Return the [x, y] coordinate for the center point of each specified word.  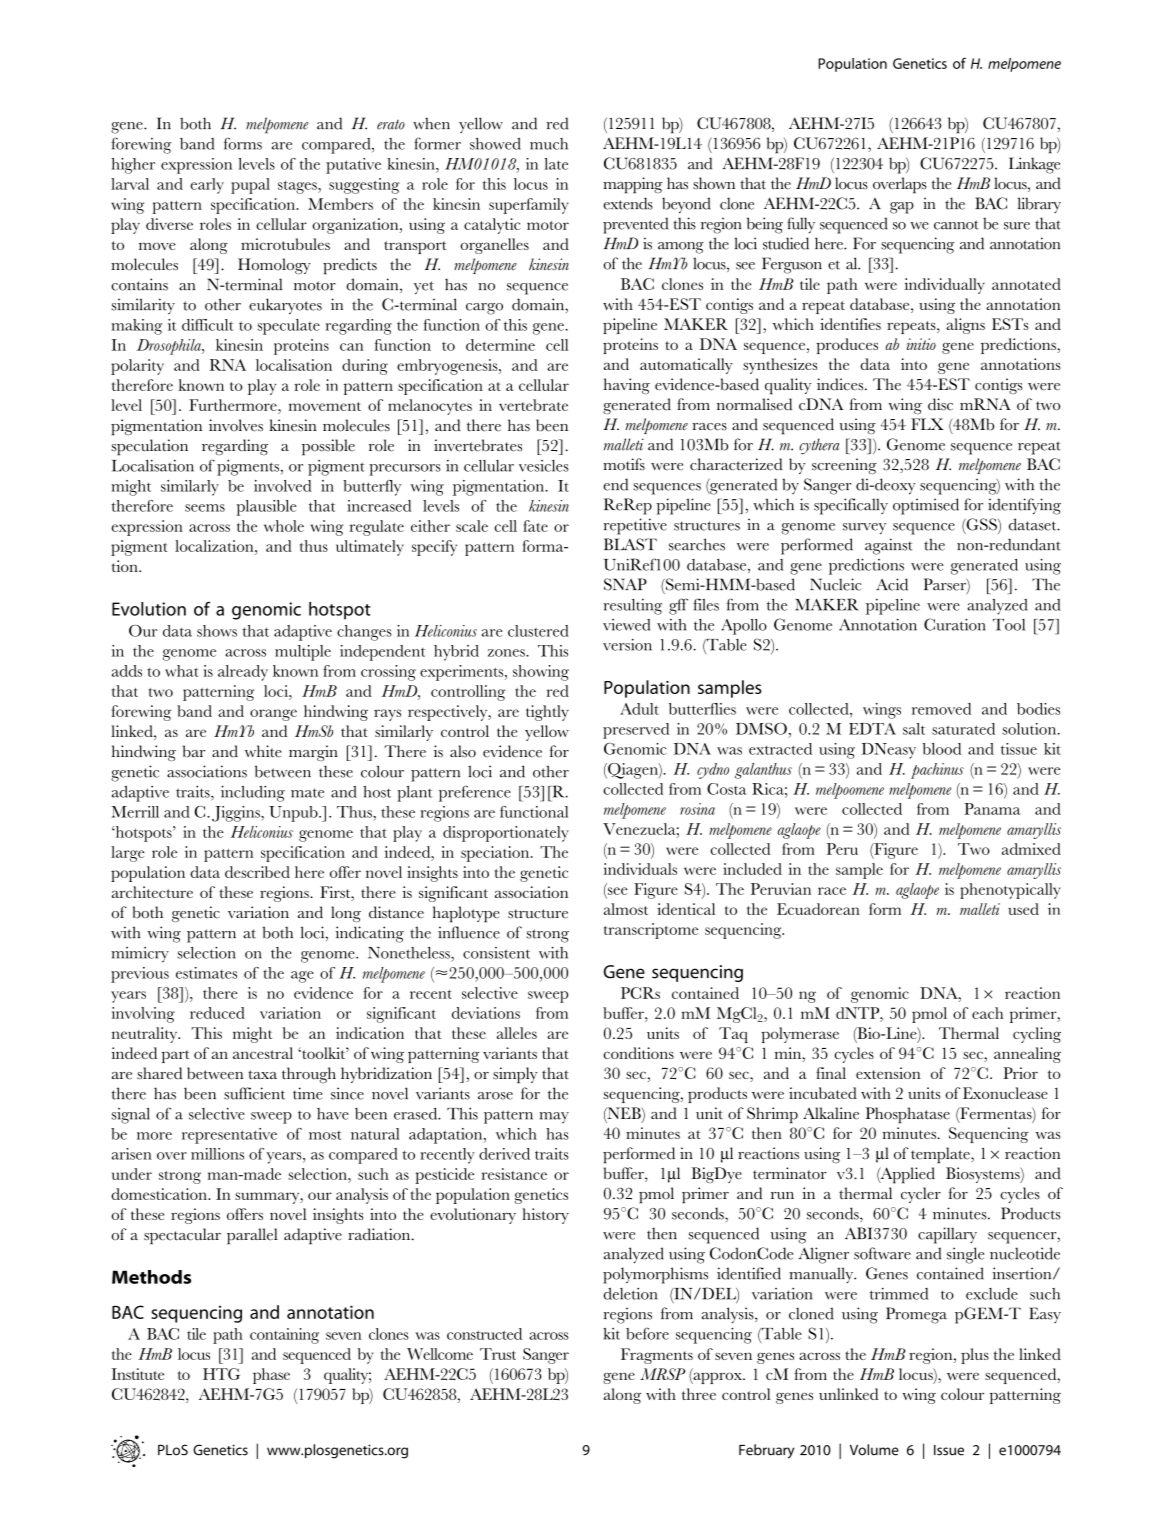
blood [942, 749]
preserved [636, 731]
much [549, 144]
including [253, 793]
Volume [874, 1450]
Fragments [657, 1356]
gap [902, 208]
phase [271, 1376]
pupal [250, 186]
